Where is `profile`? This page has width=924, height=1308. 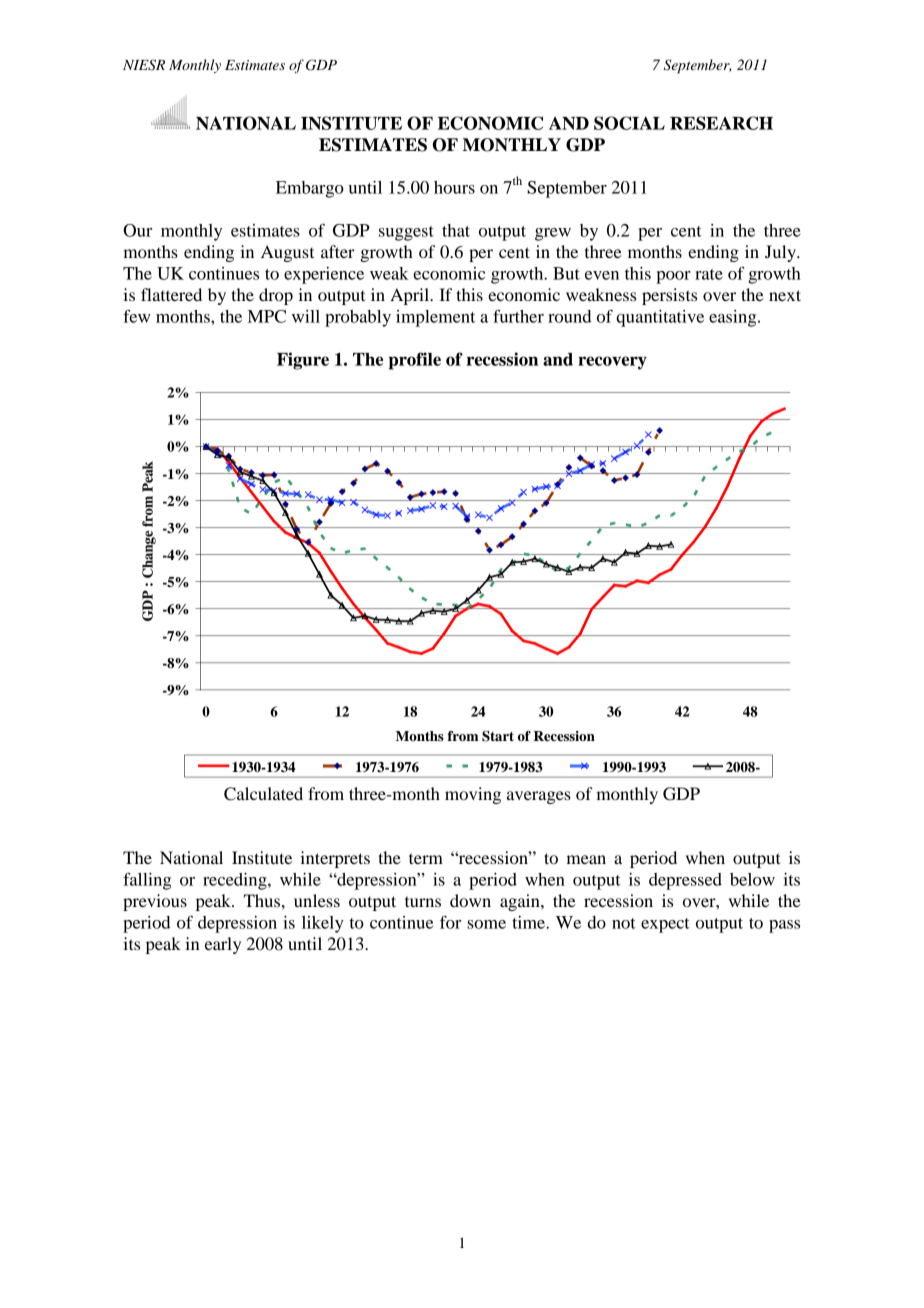 profile is located at coordinates (414, 361).
